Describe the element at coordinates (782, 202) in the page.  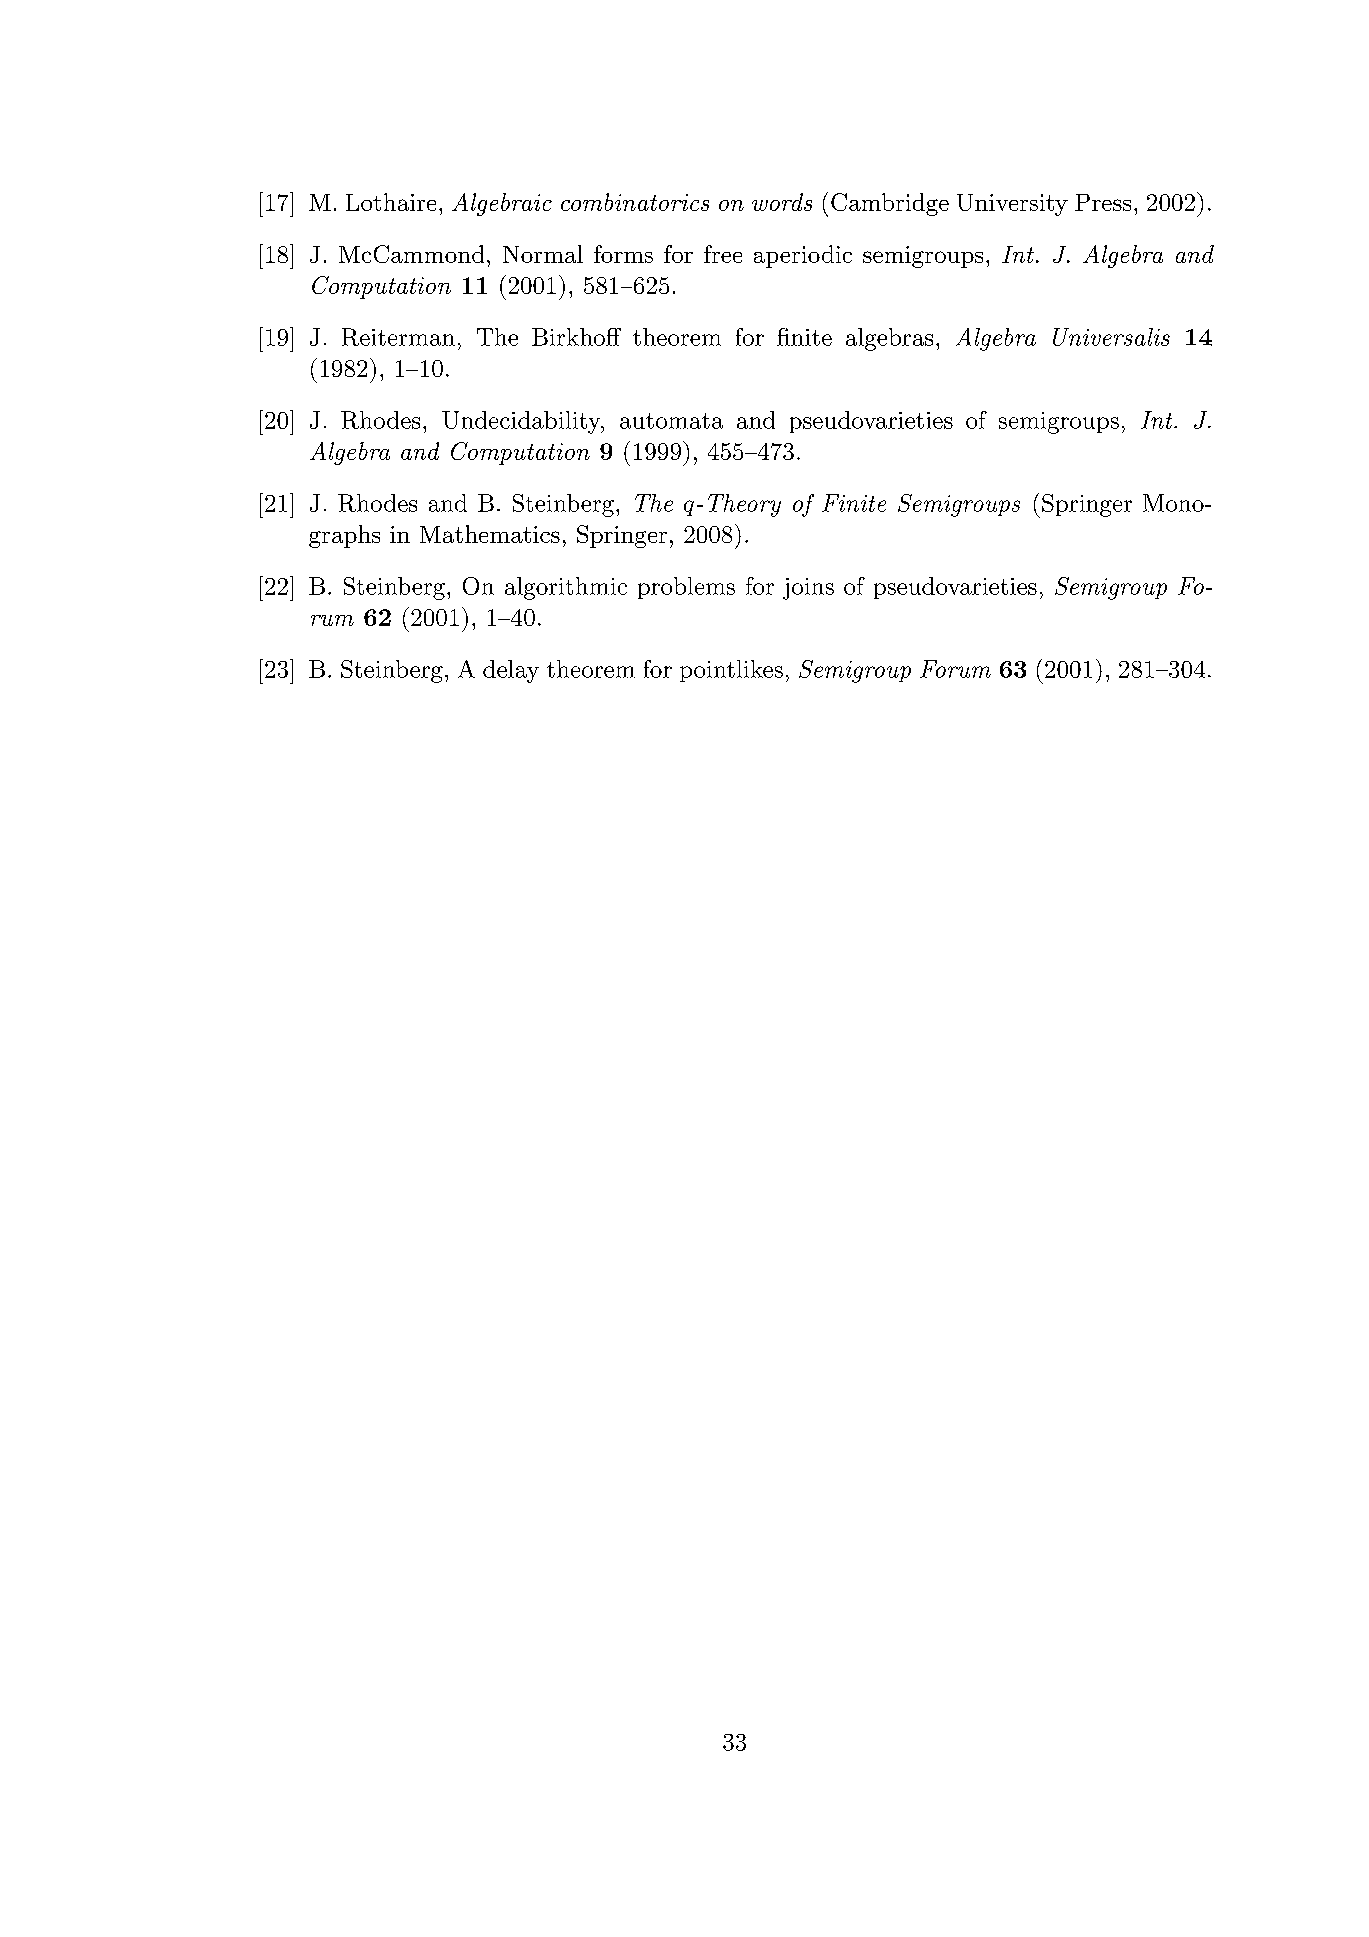
I see `words` at that location.
